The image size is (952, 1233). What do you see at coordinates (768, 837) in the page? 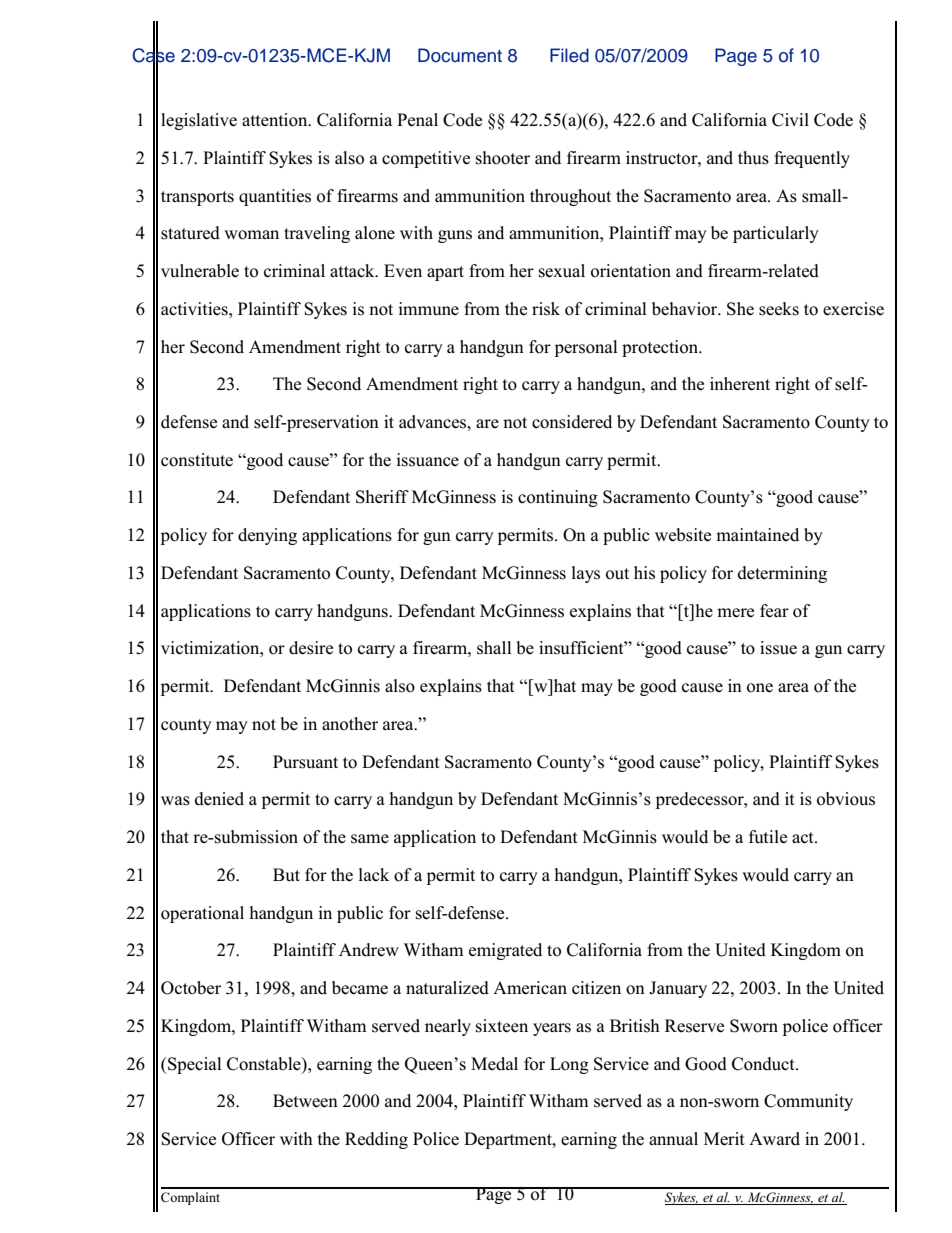
I see `futile` at bounding box center [768, 837].
